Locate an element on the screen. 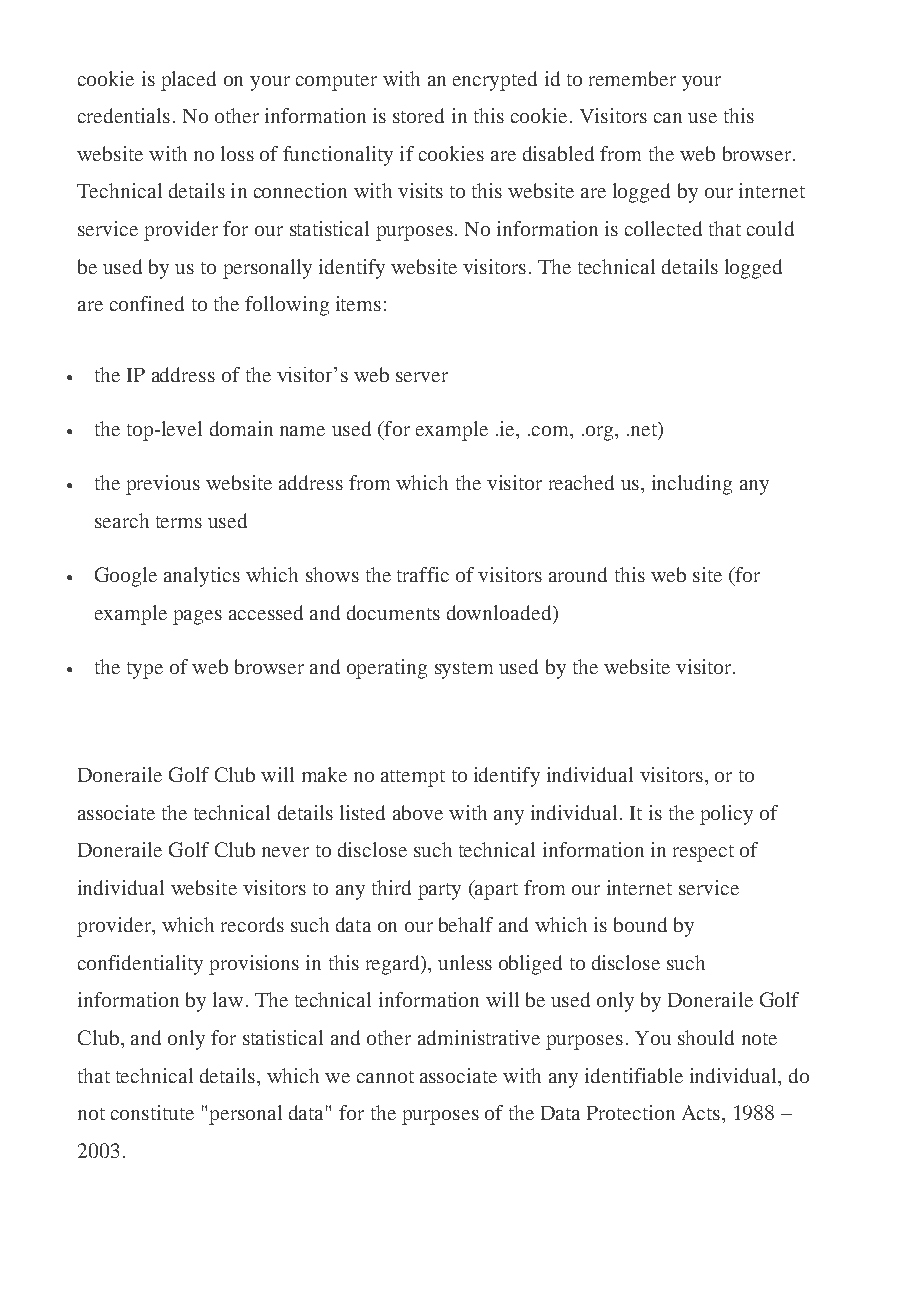 The image size is (924, 1308). party is located at coordinates (439, 891).
